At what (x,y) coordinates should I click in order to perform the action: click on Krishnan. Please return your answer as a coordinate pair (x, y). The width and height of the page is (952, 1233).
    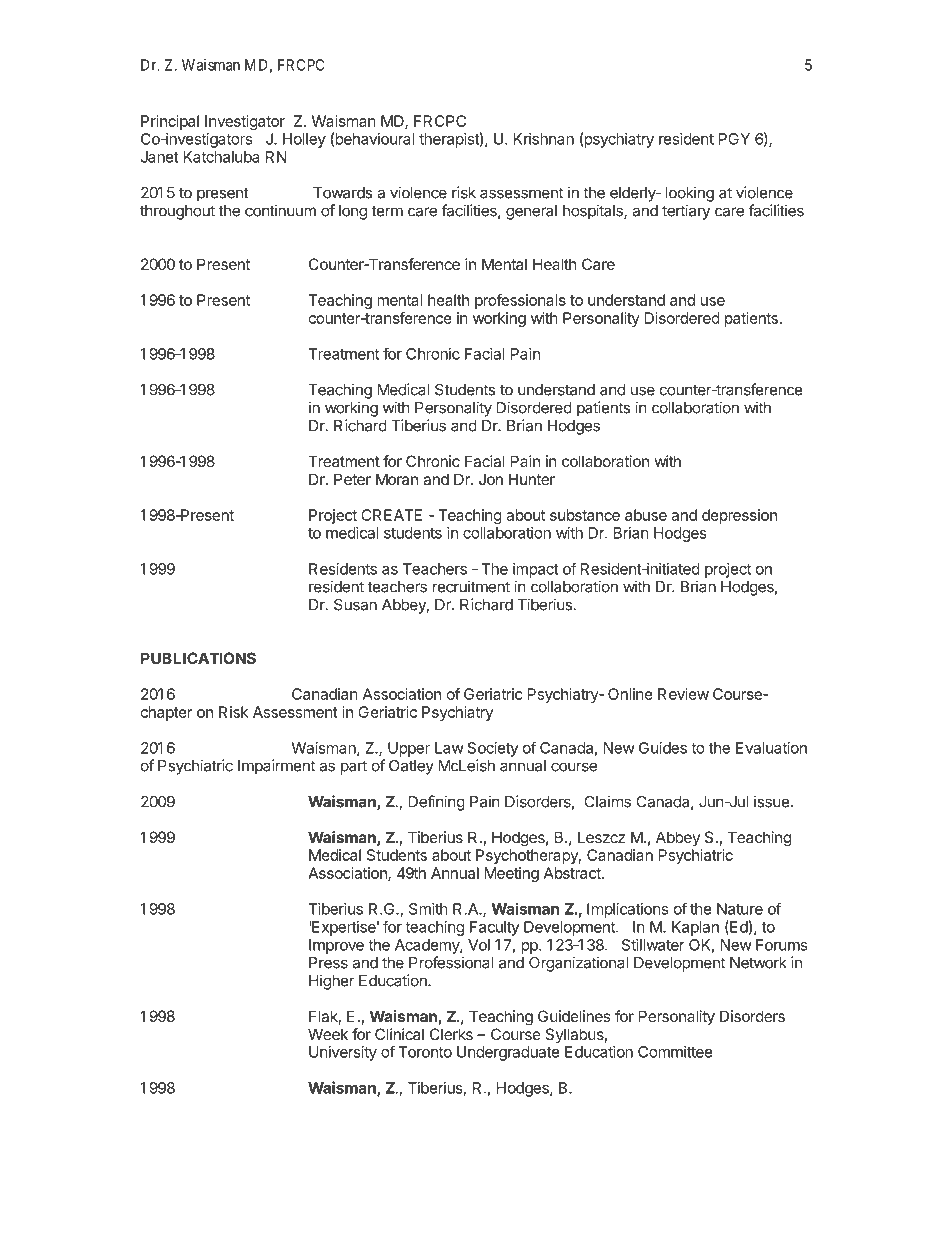
    Looking at the image, I should click on (544, 139).
